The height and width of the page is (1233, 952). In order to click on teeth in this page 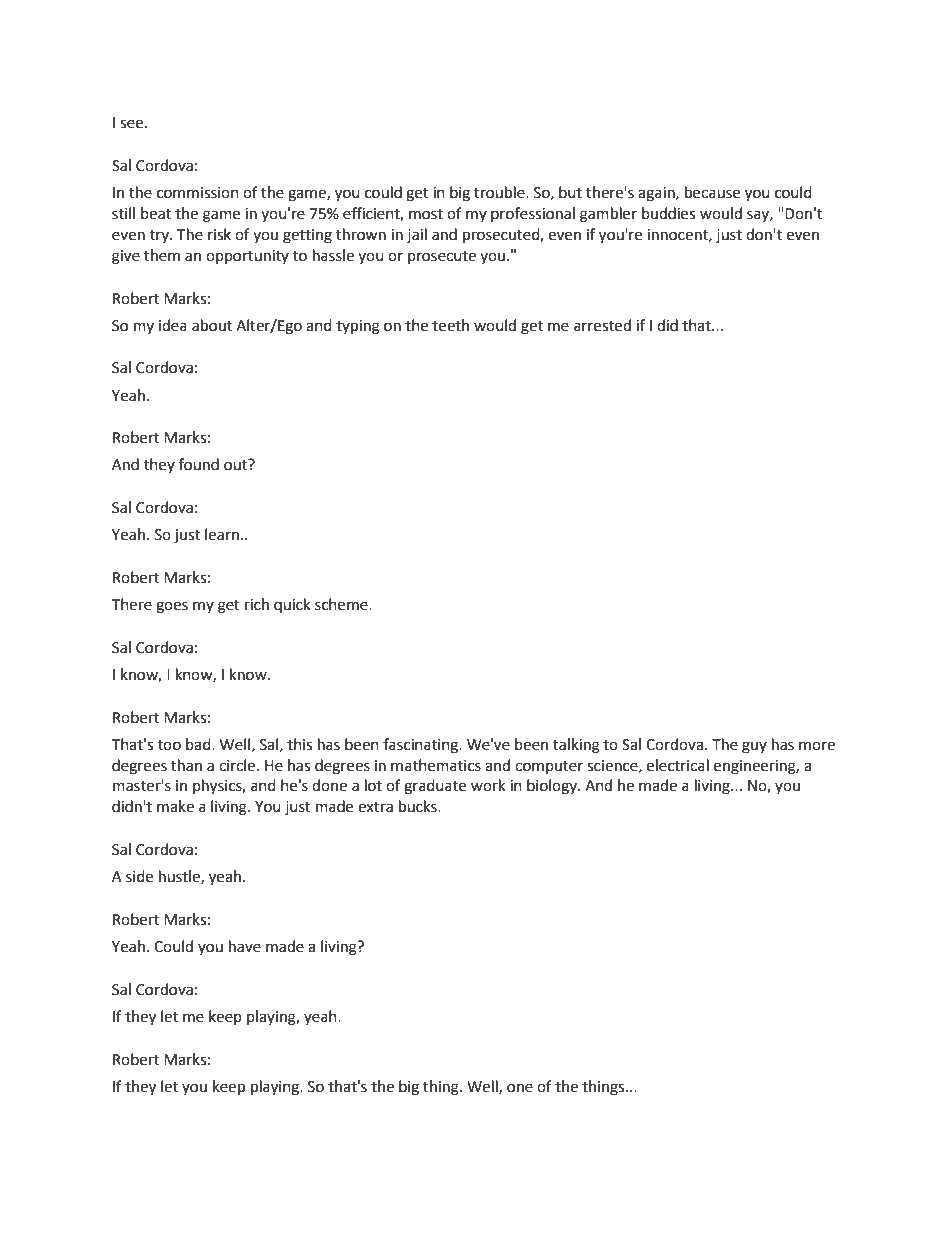, I will do `click(450, 325)`.
